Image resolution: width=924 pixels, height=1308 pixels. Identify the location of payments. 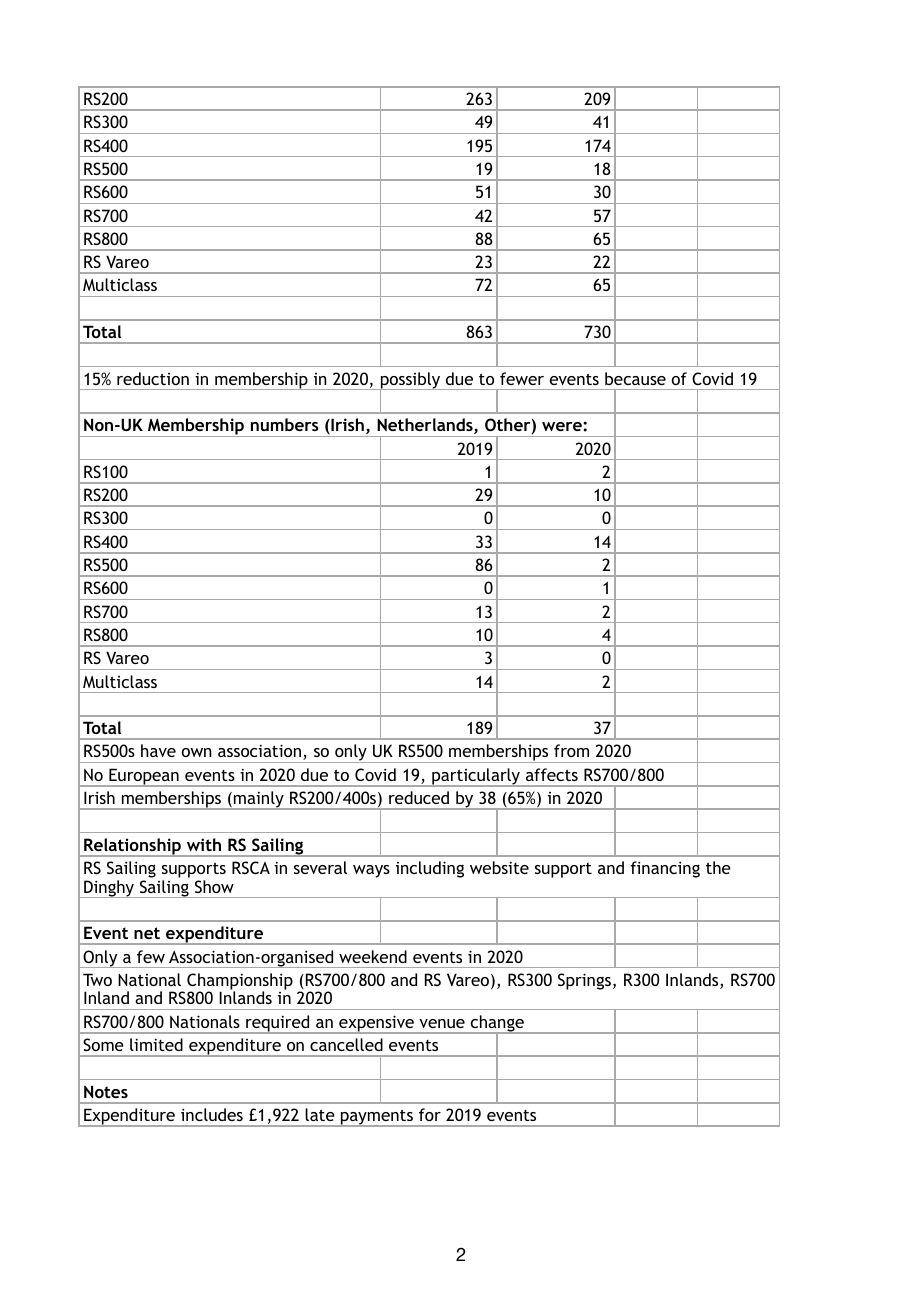
(377, 1118).
